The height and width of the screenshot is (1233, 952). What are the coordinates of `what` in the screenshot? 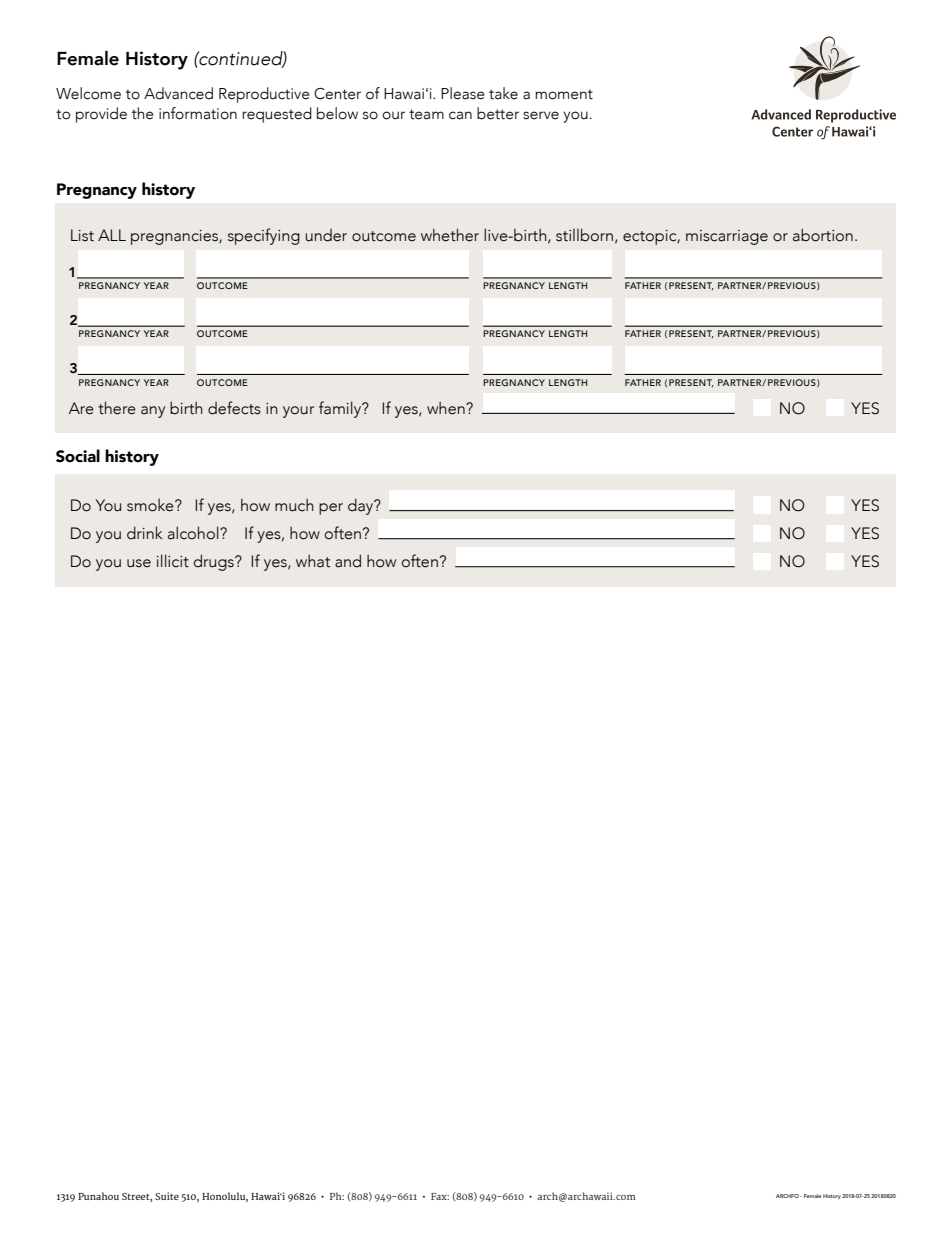 It's located at (313, 561).
